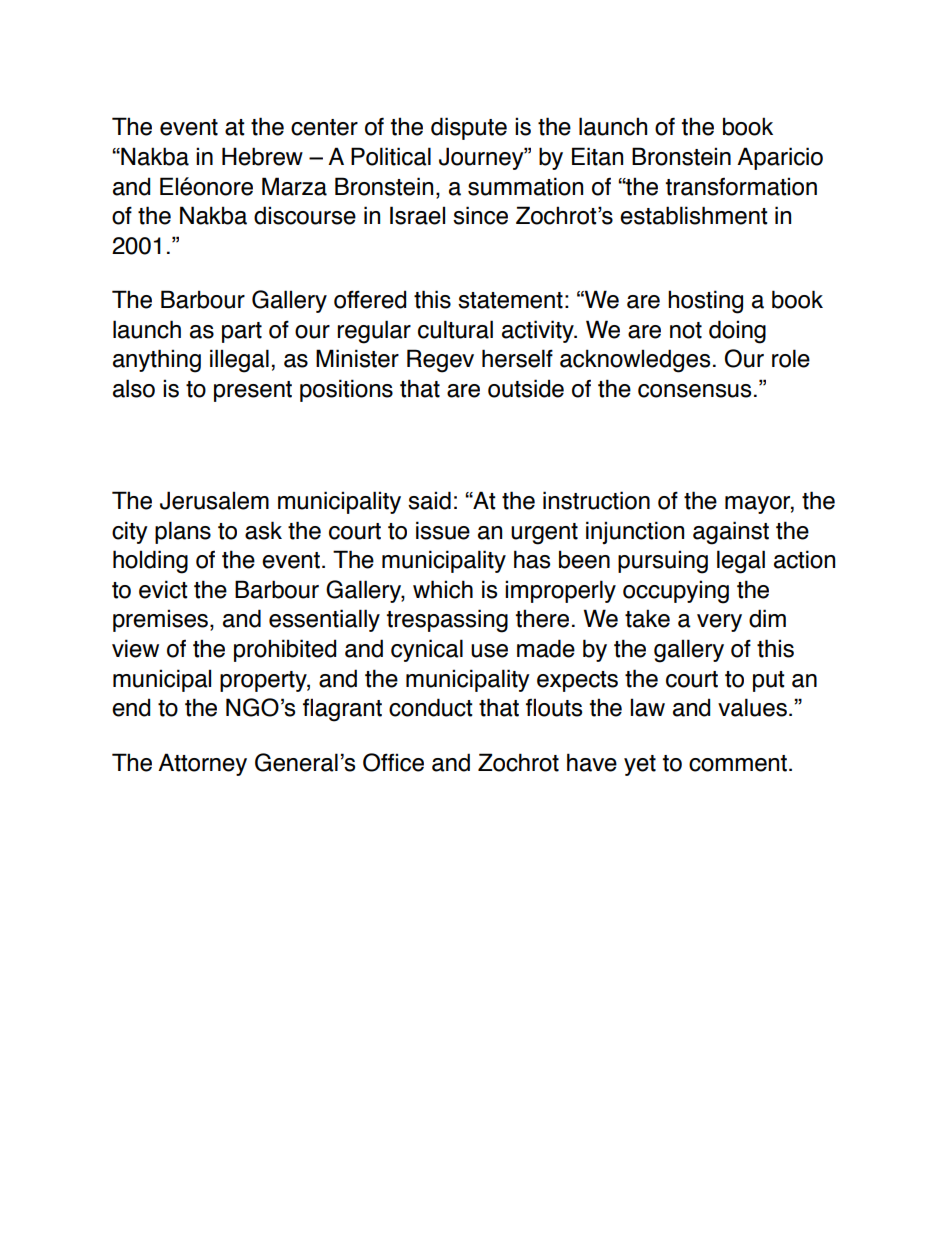 The height and width of the screenshot is (1233, 952). What do you see at coordinates (242, 332) in the screenshot?
I see `part` at bounding box center [242, 332].
